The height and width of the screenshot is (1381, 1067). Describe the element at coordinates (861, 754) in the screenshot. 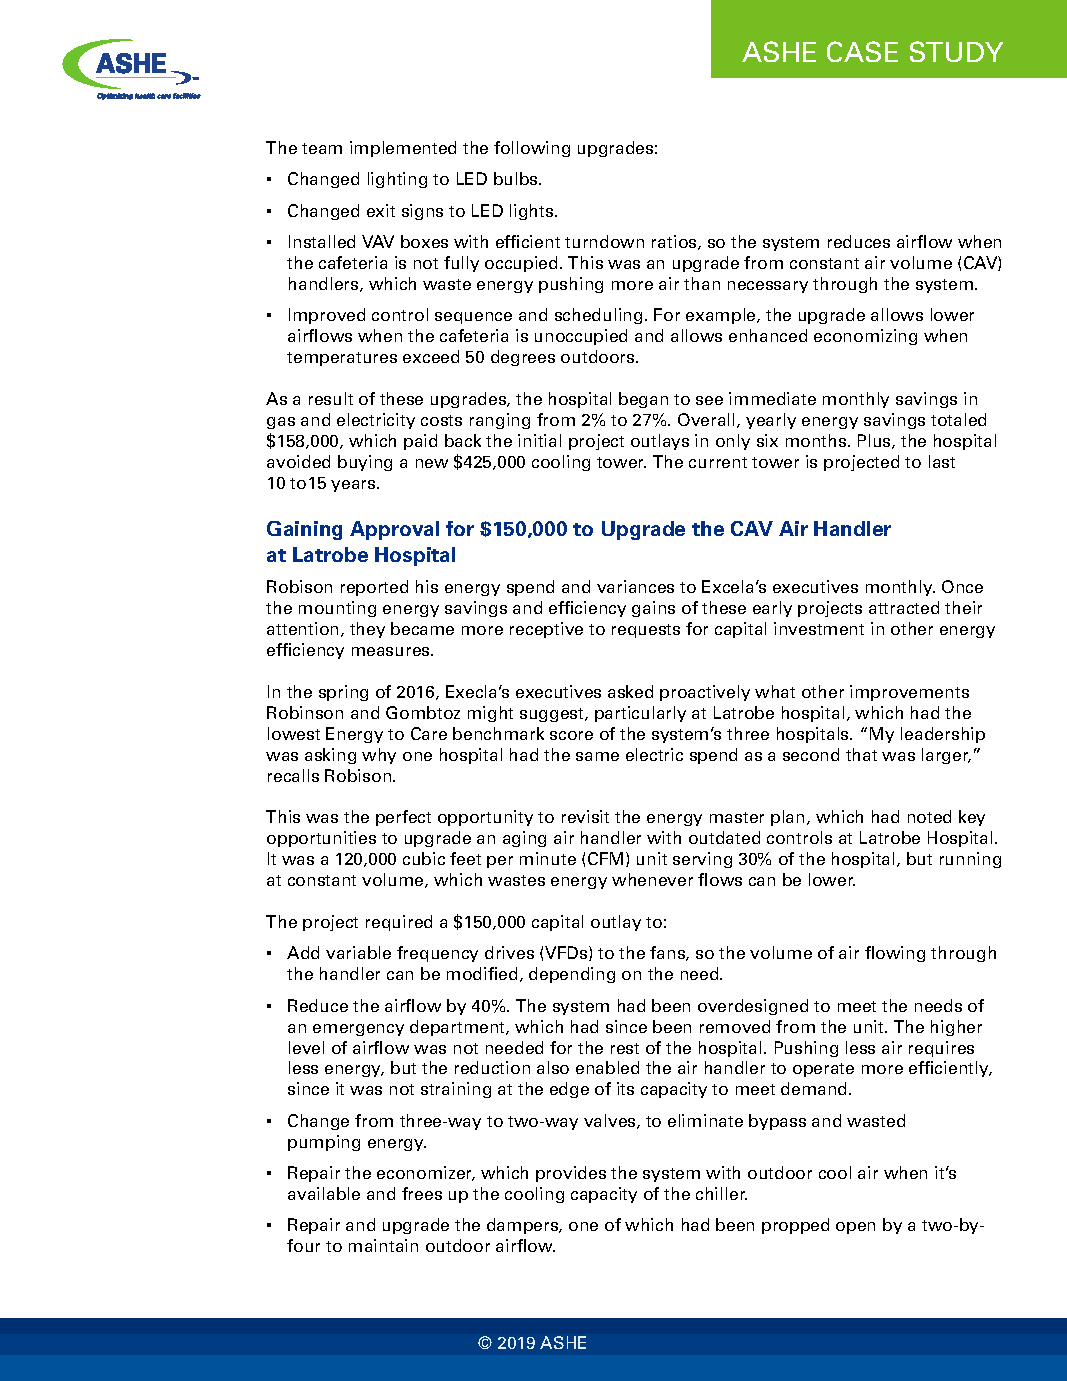

I see `that` at that location.
